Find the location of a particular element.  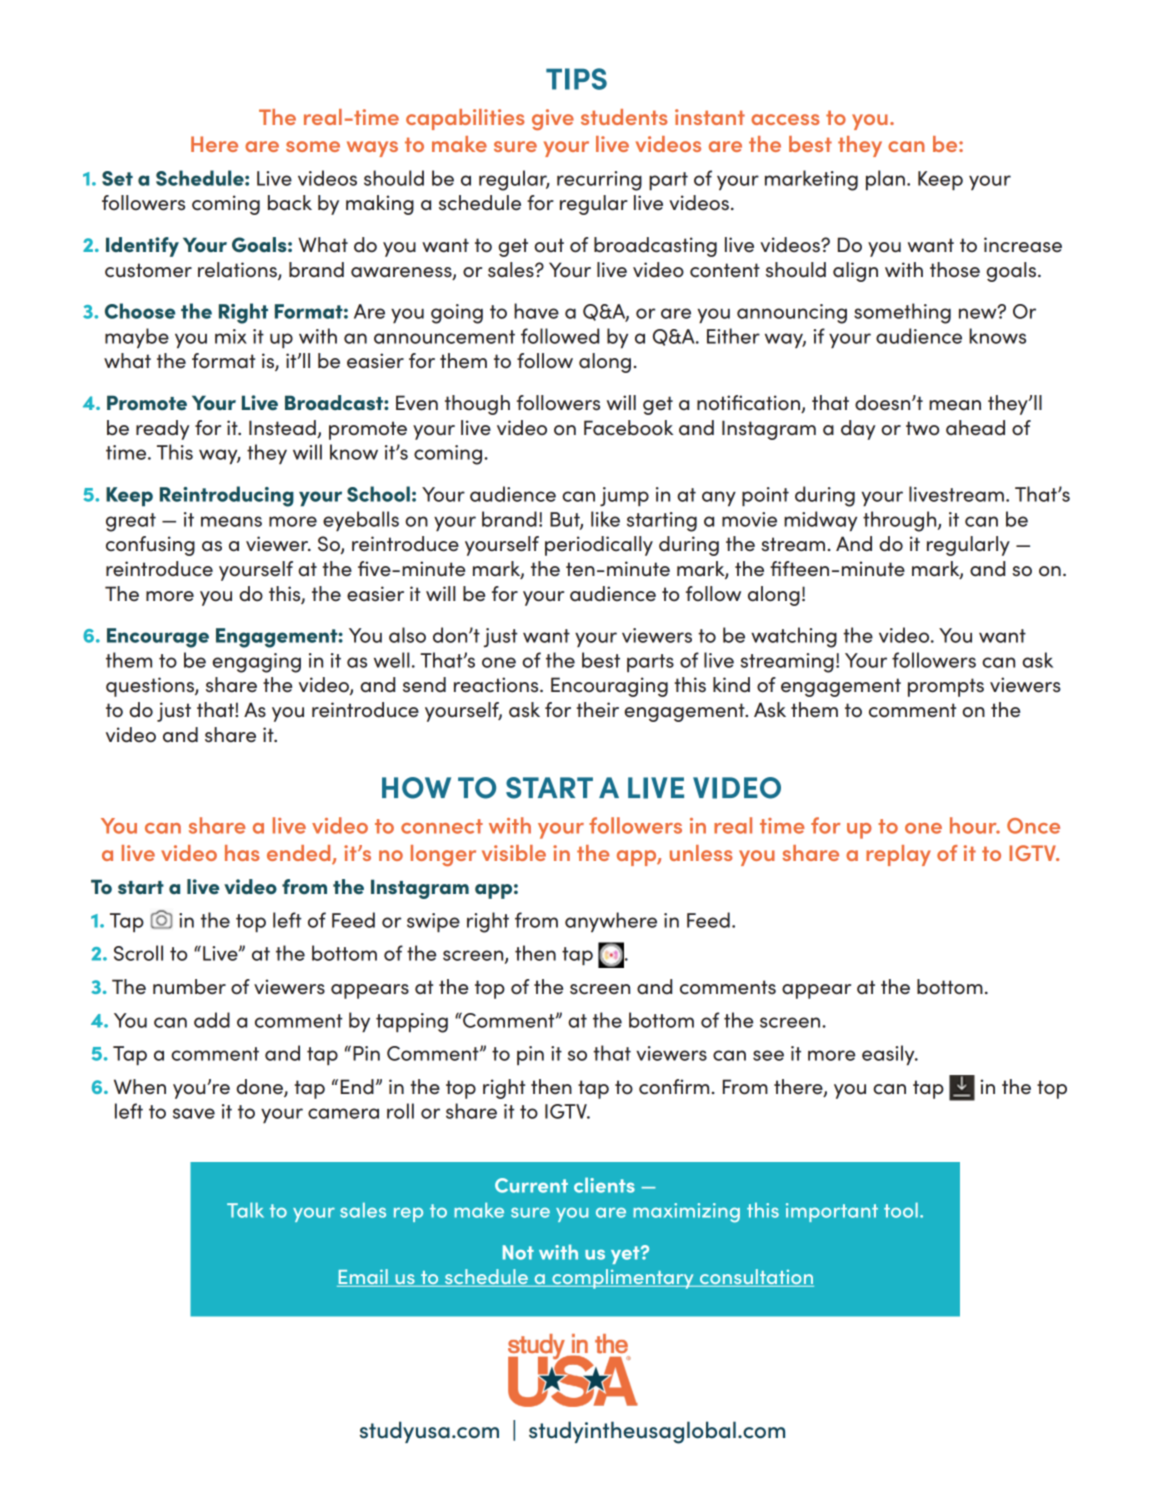

give is located at coordinates (553, 119).
